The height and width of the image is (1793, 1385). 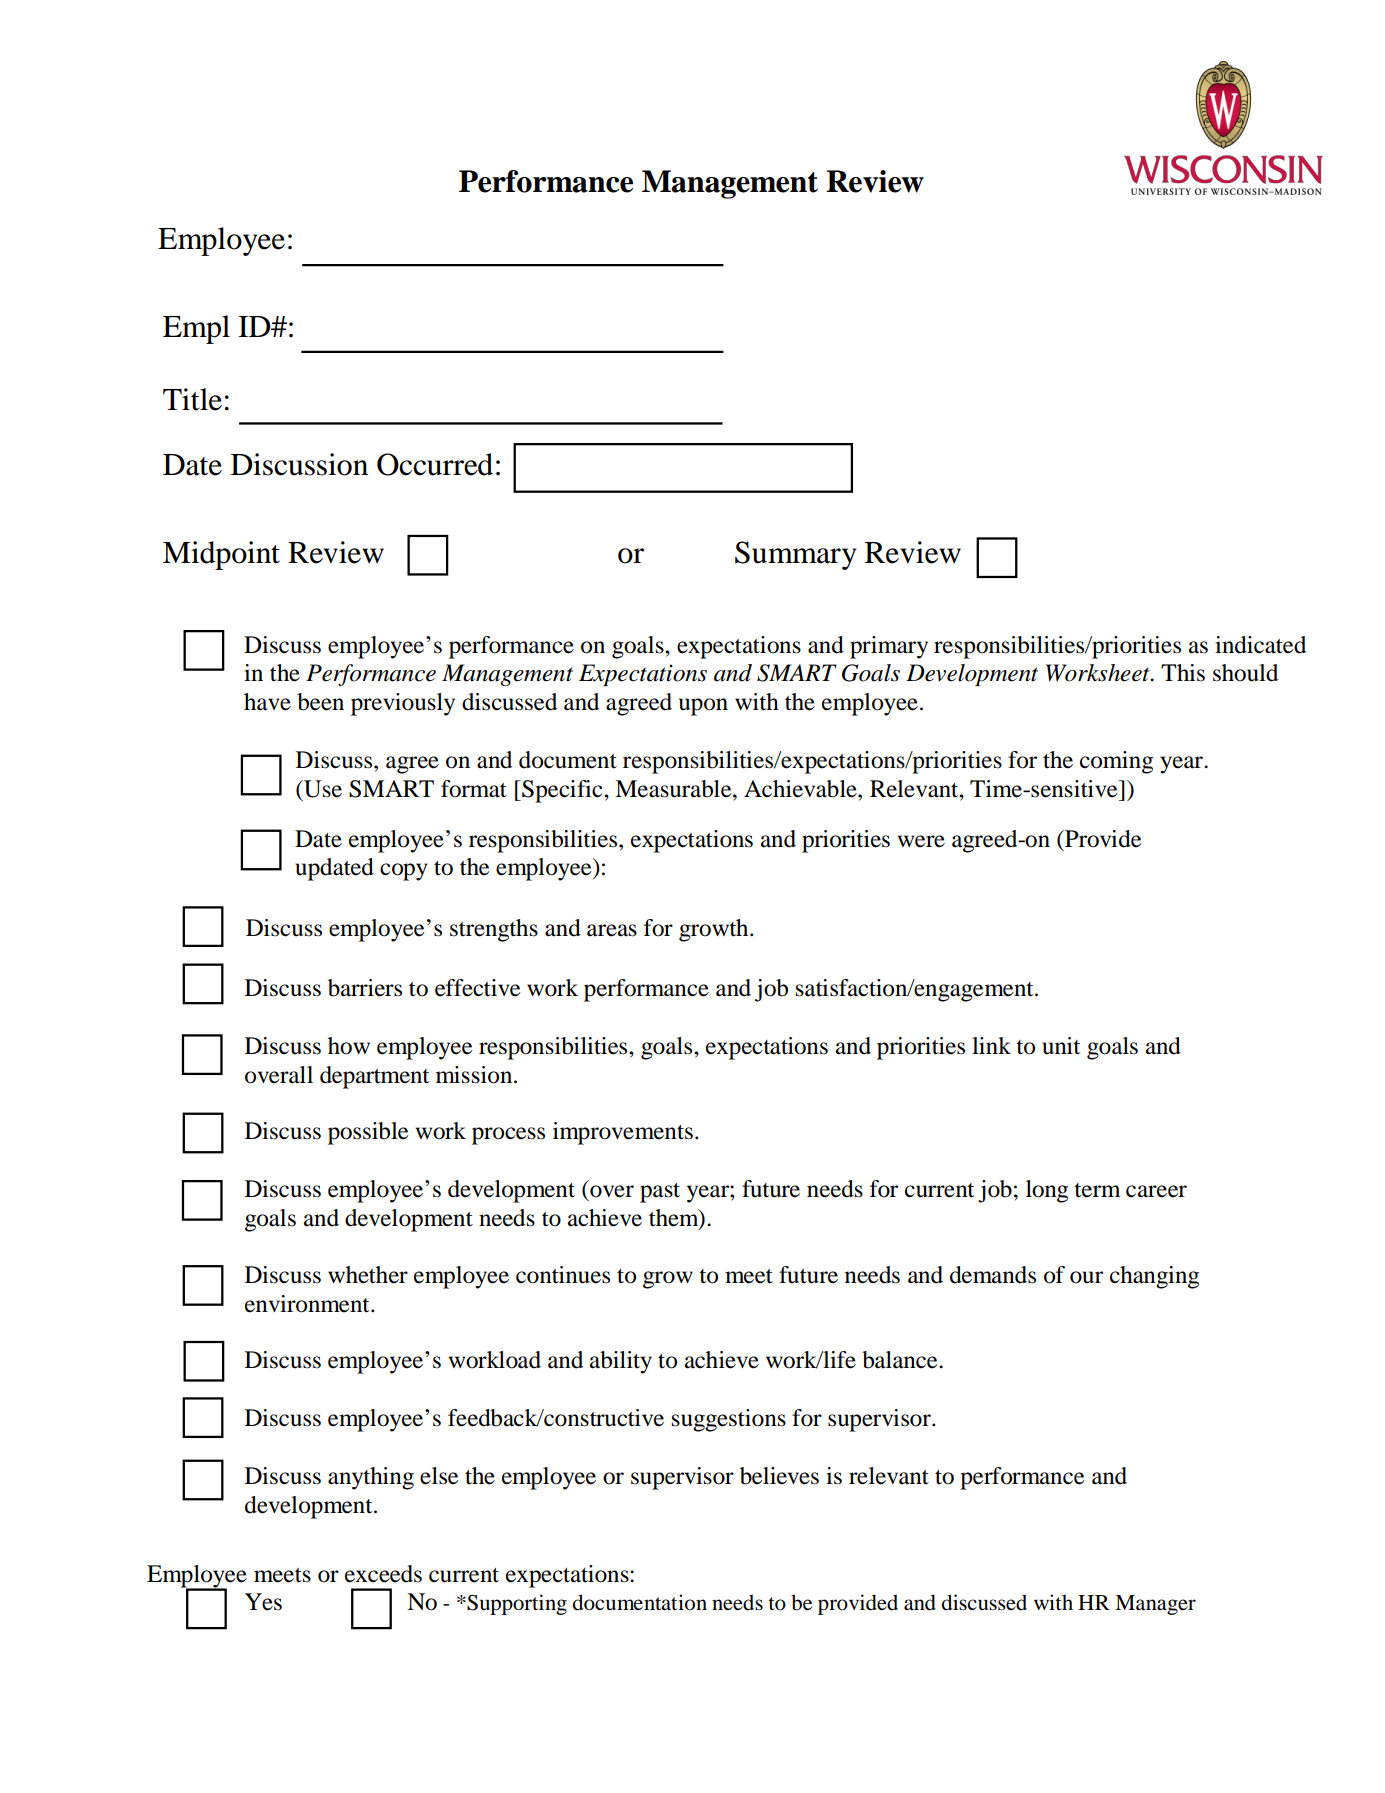 What do you see at coordinates (623, 1133) in the image?
I see `improvements` at bounding box center [623, 1133].
